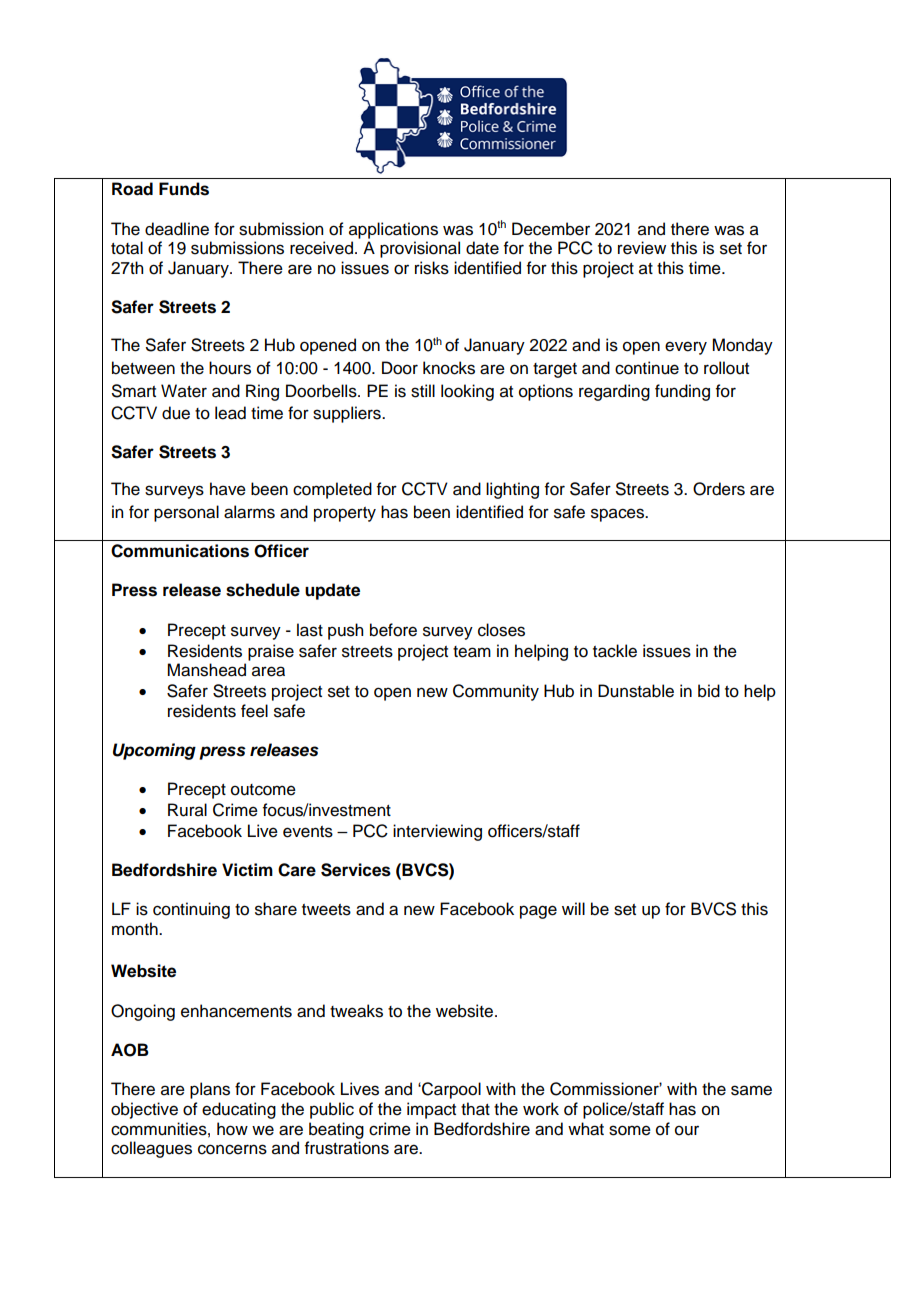  Describe the element at coordinates (642, 248) in the image. I see `review` at that location.
